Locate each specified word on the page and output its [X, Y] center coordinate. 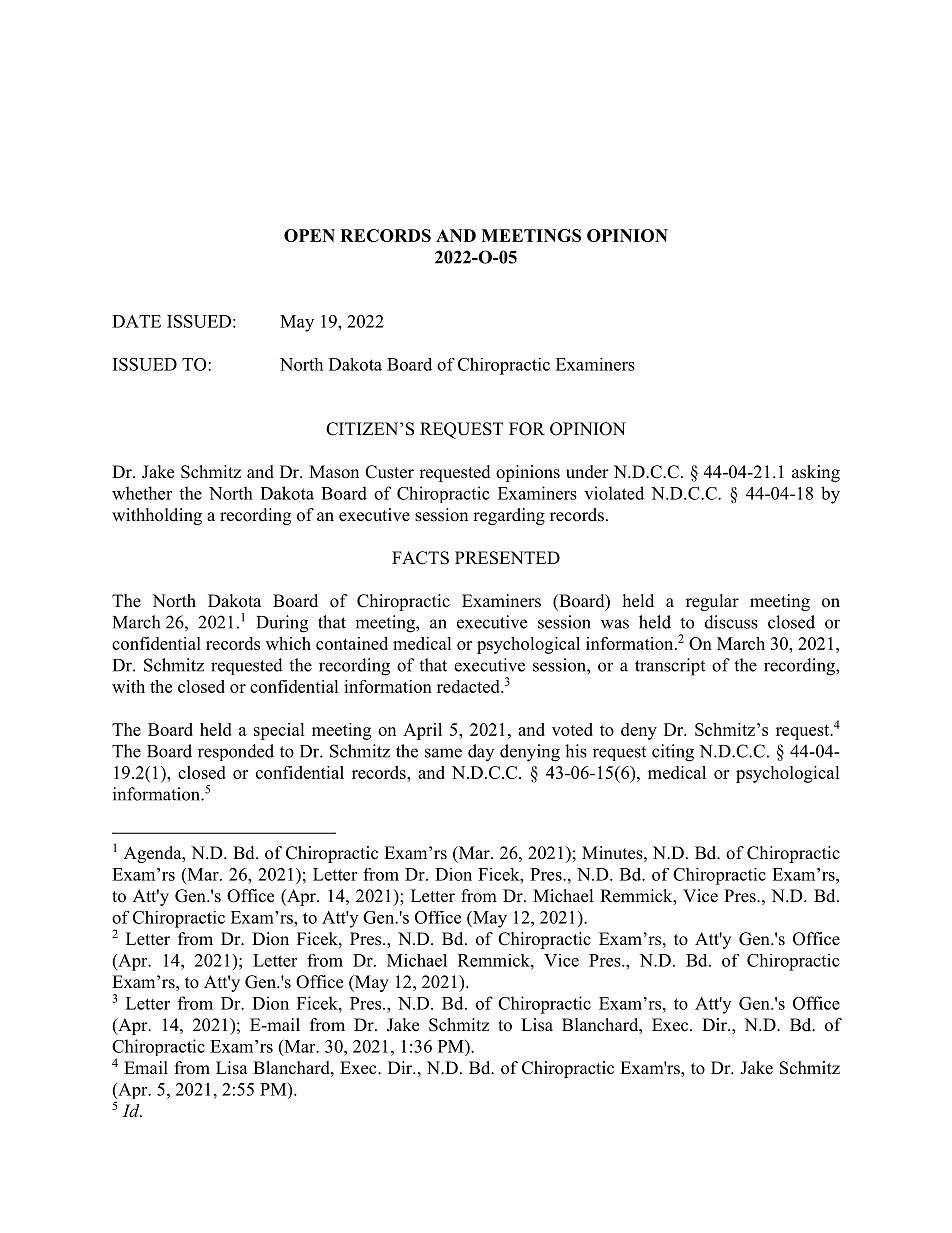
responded [236, 752]
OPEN [309, 235]
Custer [389, 472]
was [615, 624]
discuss [731, 622]
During [282, 624]
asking [816, 473]
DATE [136, 321]
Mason [334, 472]
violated [614, 493]
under [587, 472]
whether [142, 493]
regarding [509, 516]
